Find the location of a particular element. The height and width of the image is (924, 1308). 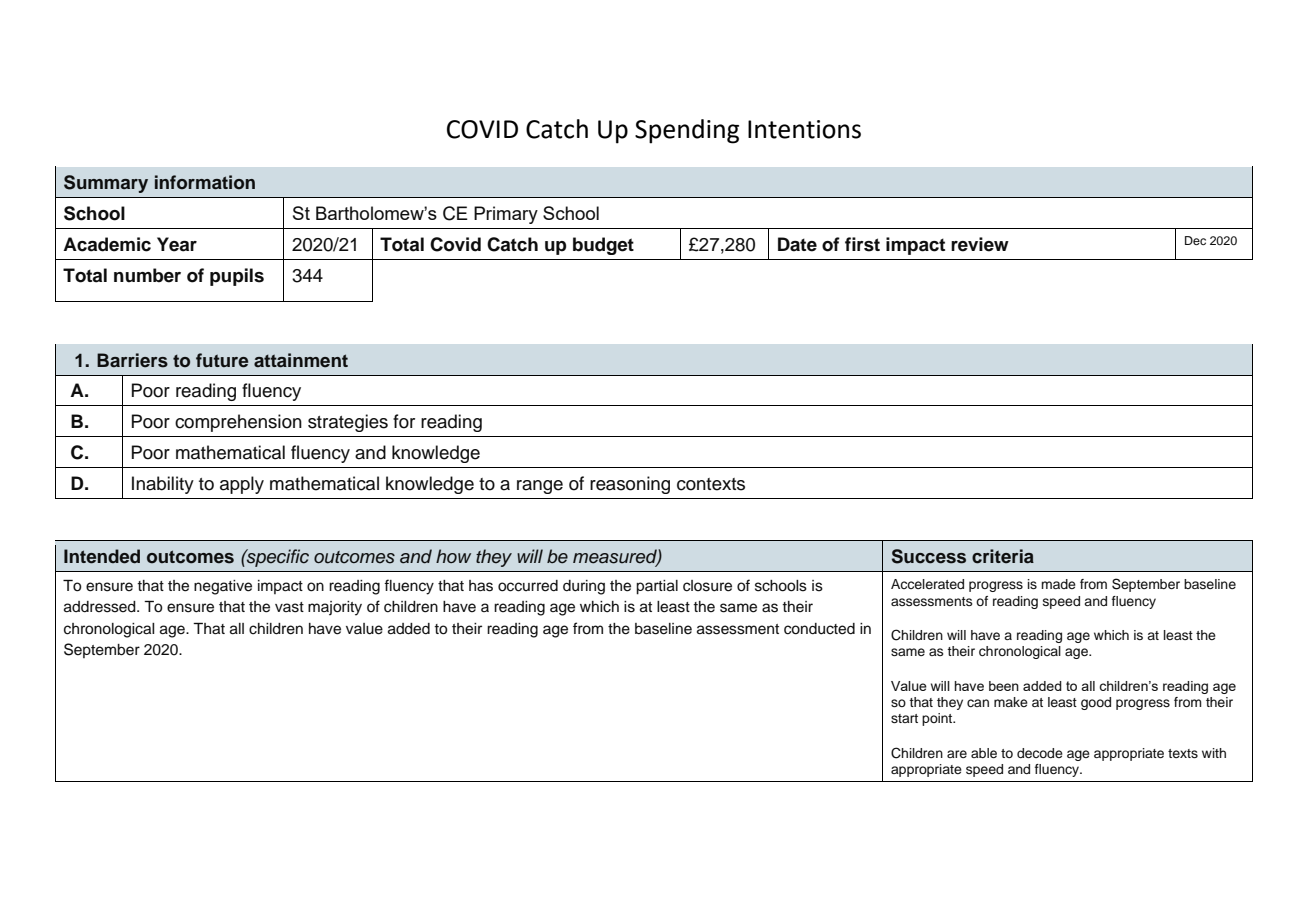

vast is located at coordinates (289, 607).
